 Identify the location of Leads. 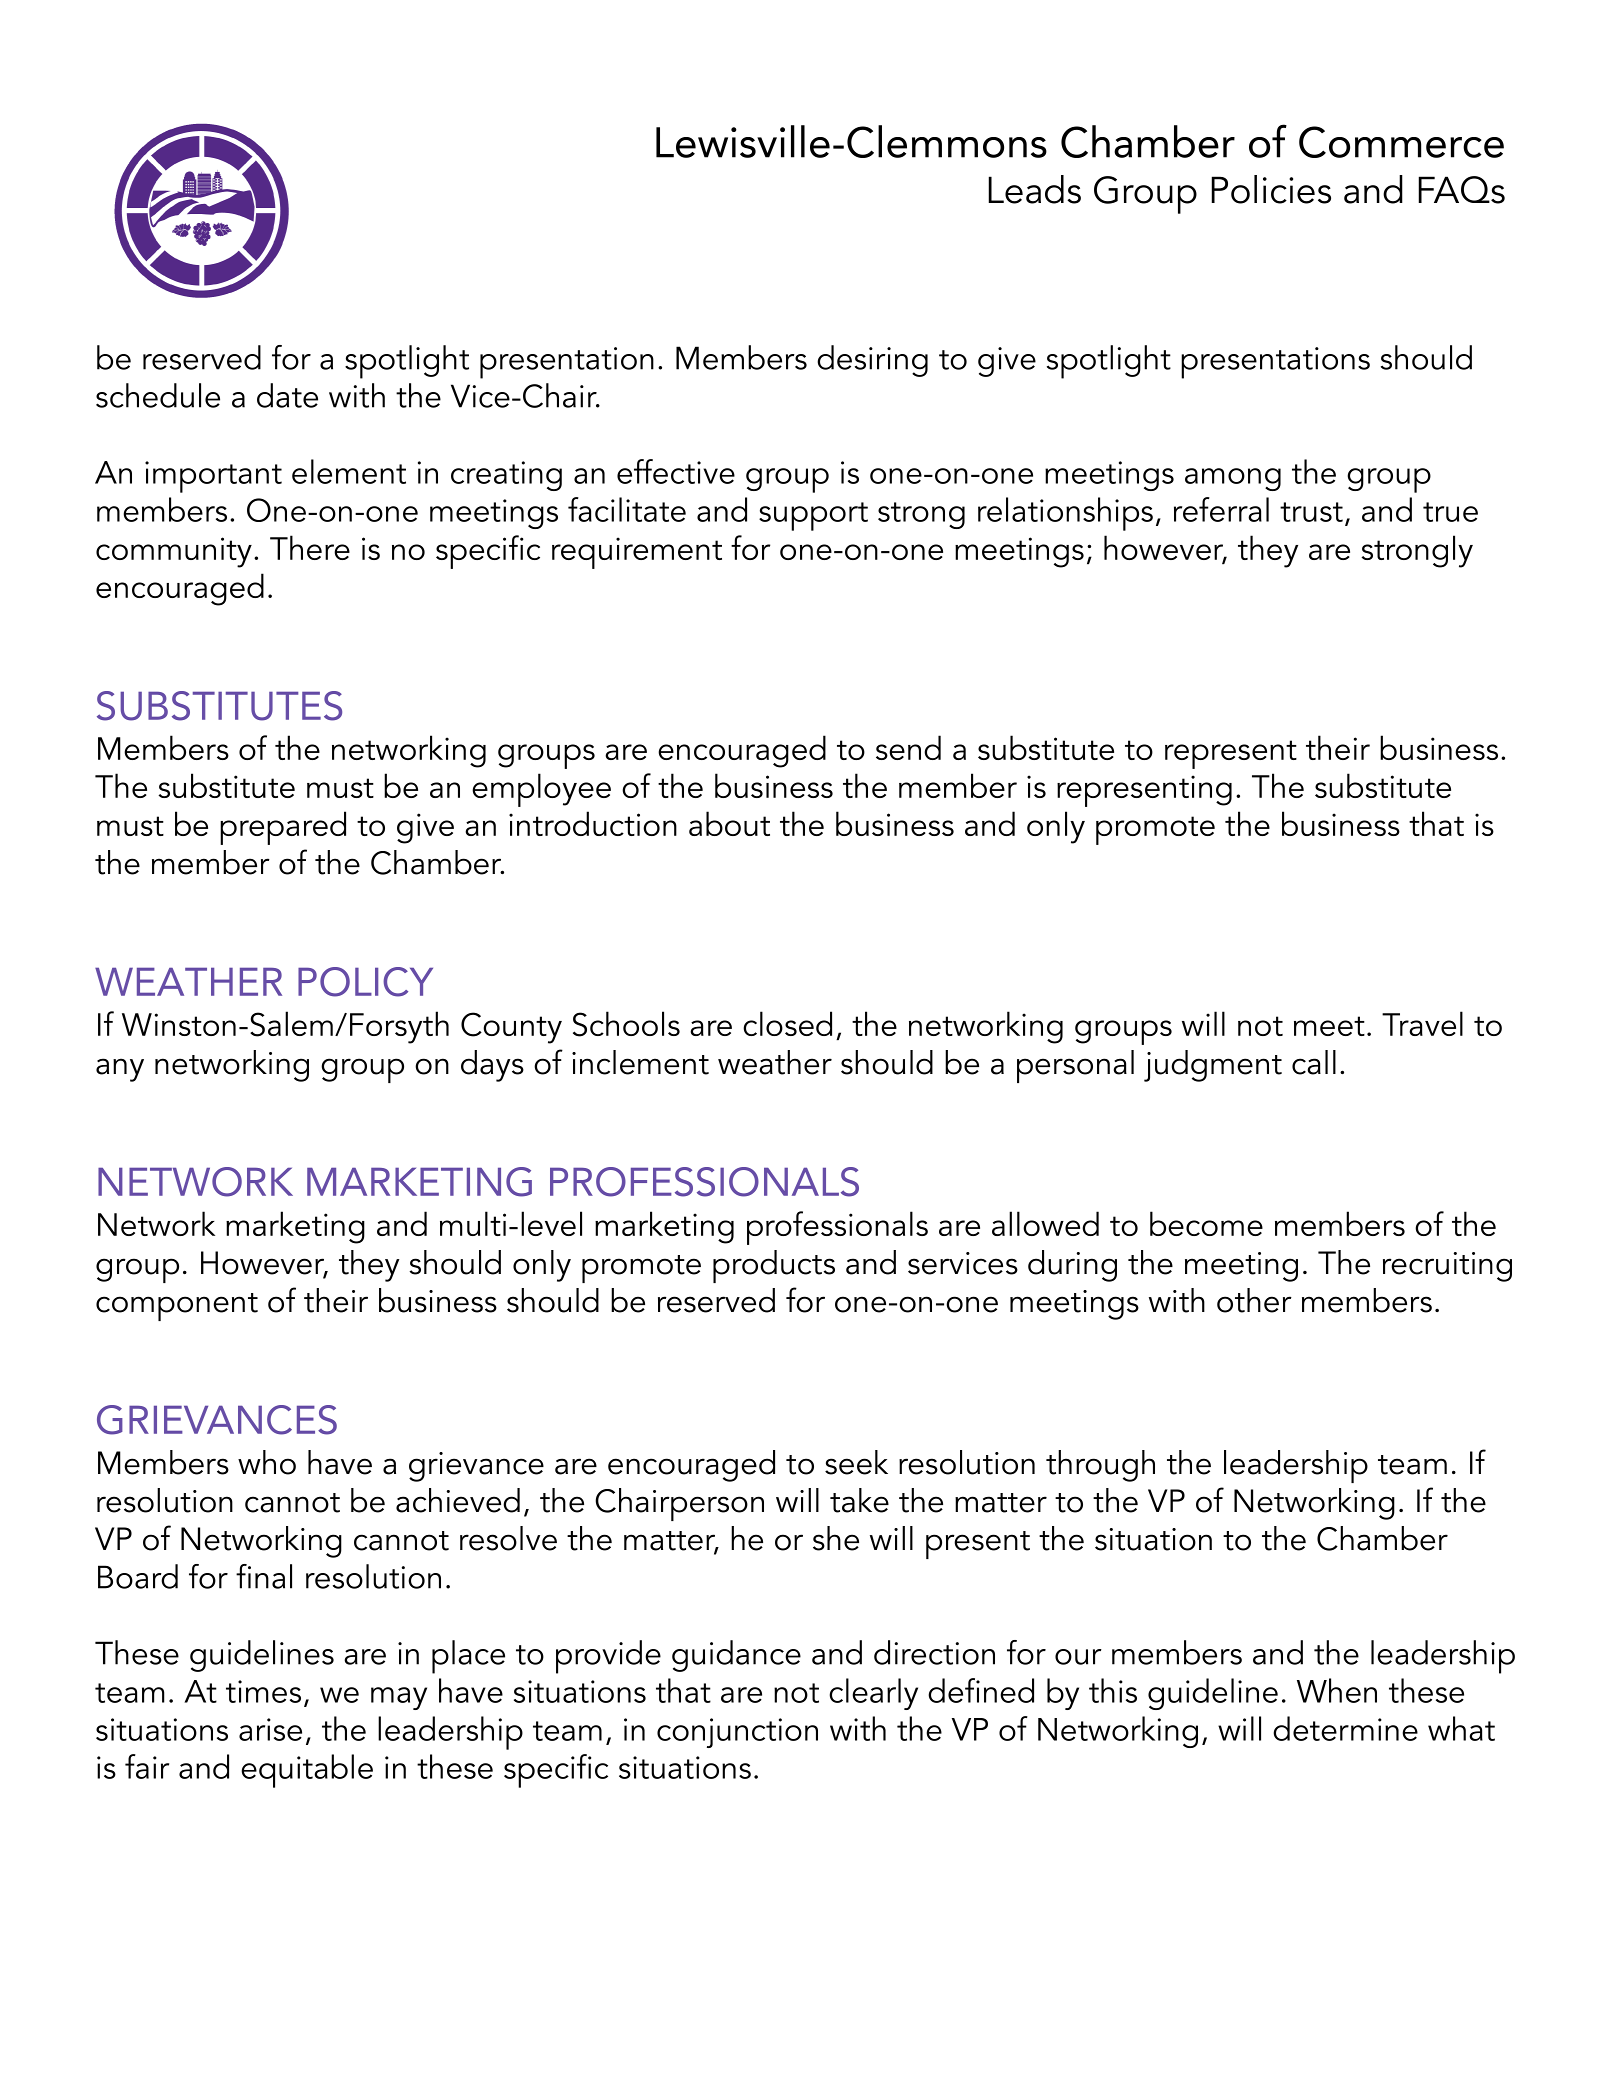
(1034, 189).
